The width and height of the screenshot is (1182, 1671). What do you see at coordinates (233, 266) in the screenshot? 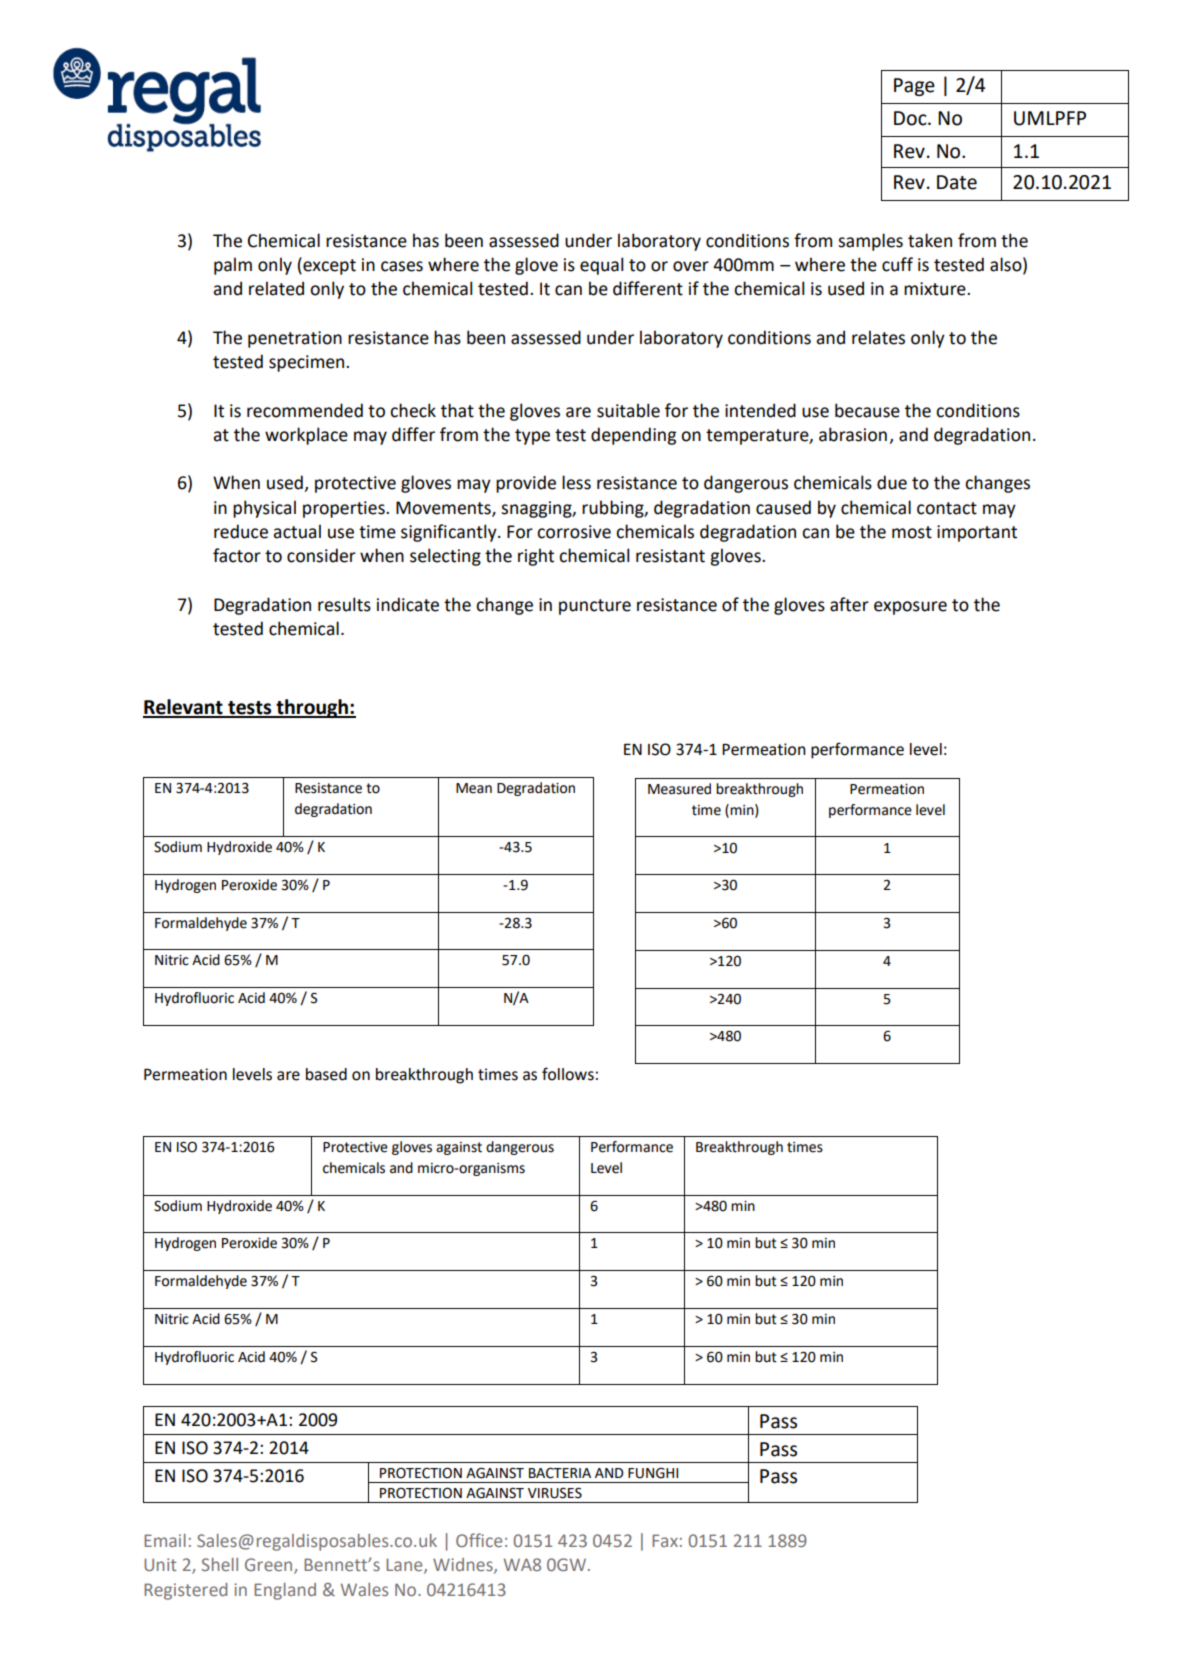
I see `palm` at bounding box center [233, 266].
